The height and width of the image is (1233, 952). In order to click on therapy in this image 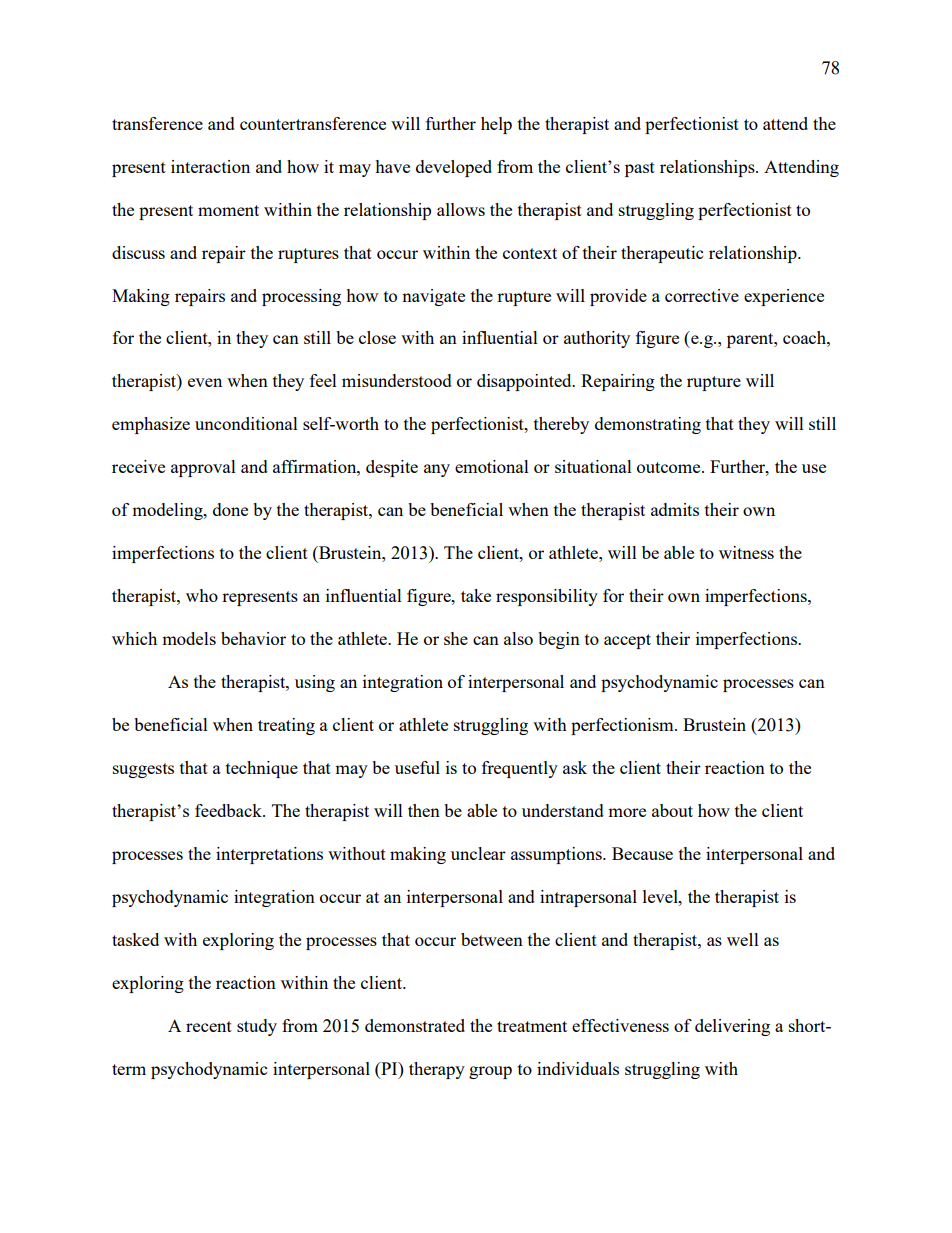, I will do `click(437, 1070)`.
